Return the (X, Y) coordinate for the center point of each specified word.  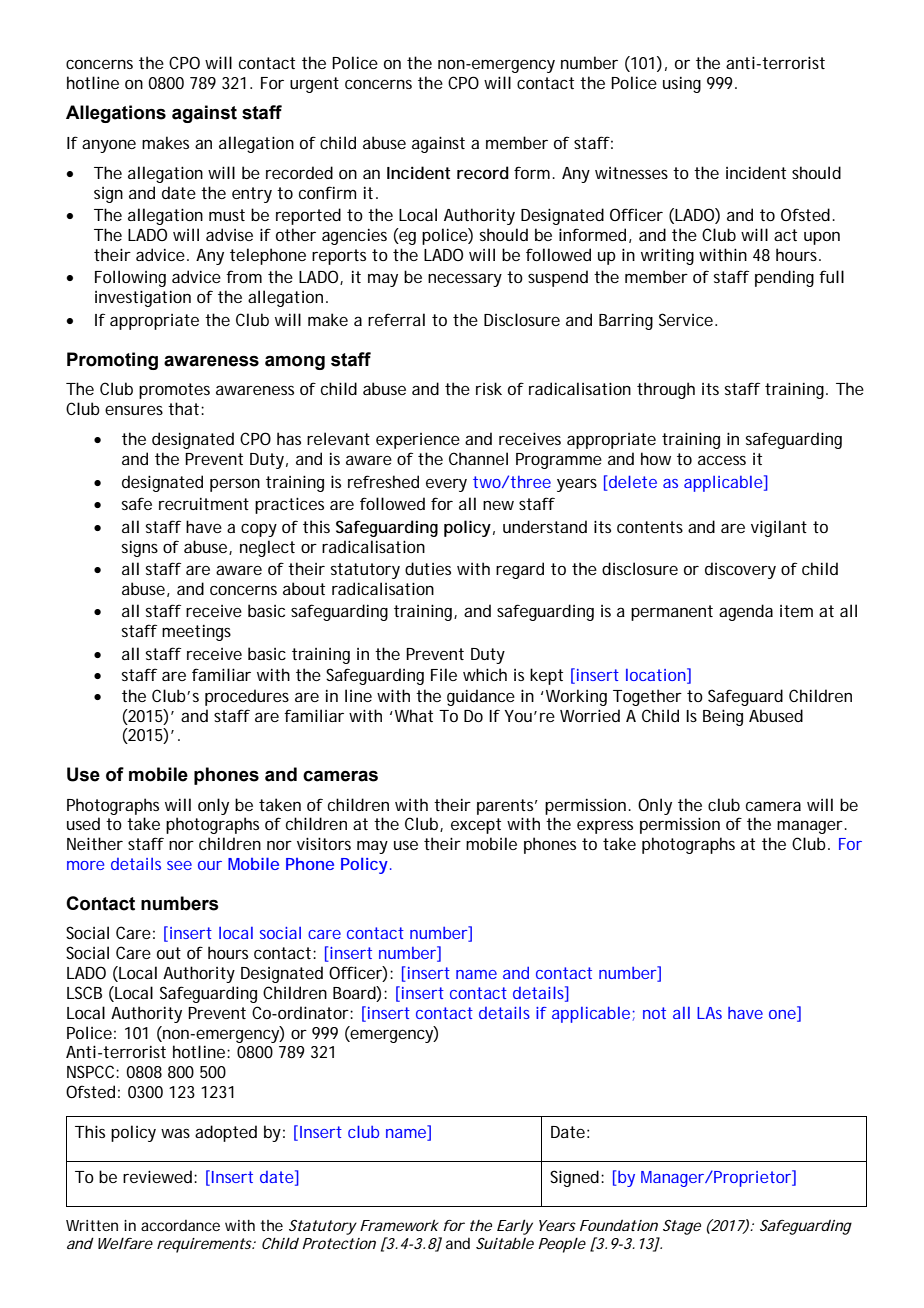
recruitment (204, 504)
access (722, 460)
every (446, 485)
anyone (109, 146)
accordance (180, 1225)
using (682, 85)
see (179, 865)
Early (515, 1227)
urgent (314, 85)
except (476, 826)
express (605, 827)
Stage (682, 1227)
